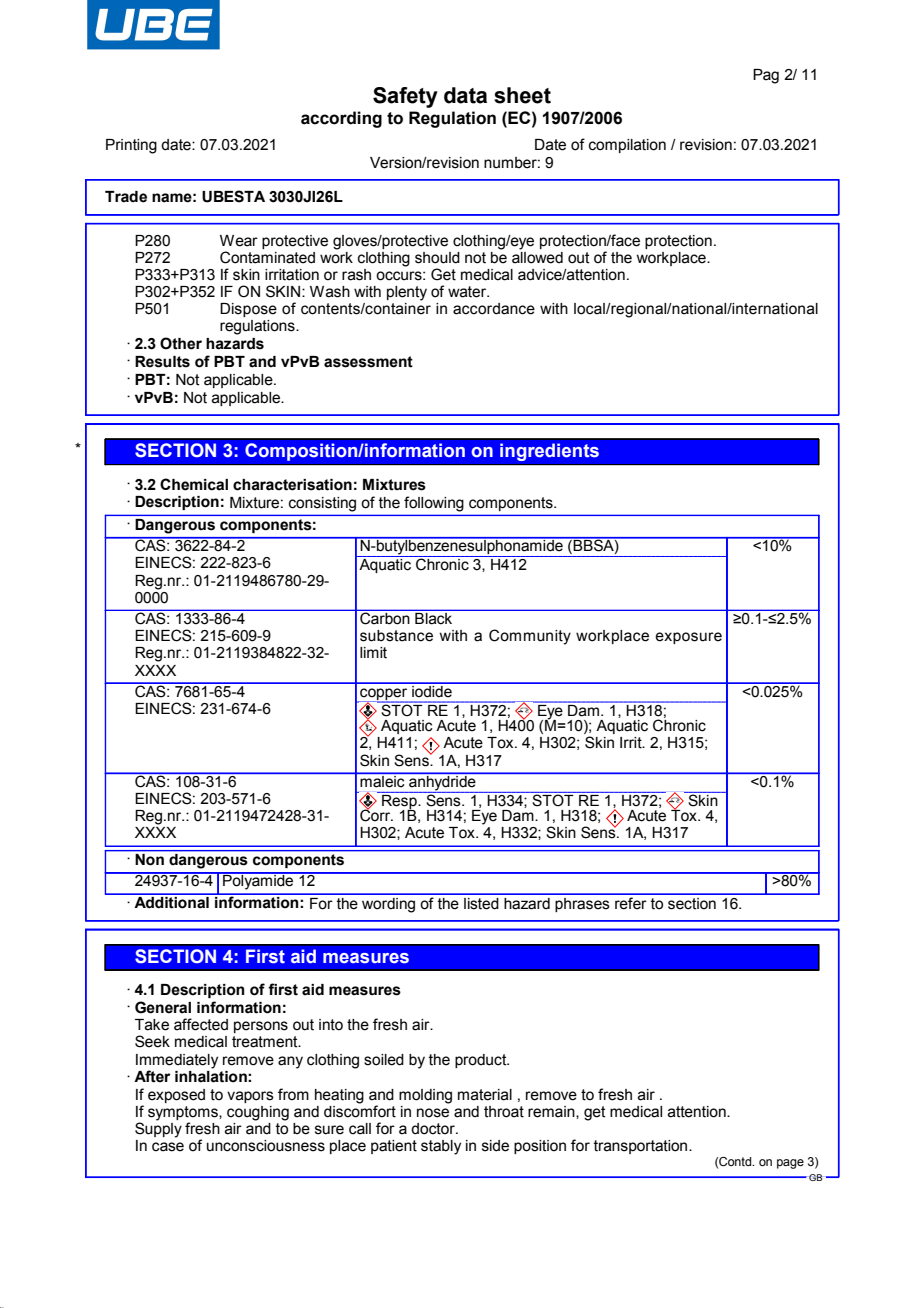  What do you see at coordinates (376, 815) in the screenshot?
I see `Corr` at bounding box center [376, 815].
